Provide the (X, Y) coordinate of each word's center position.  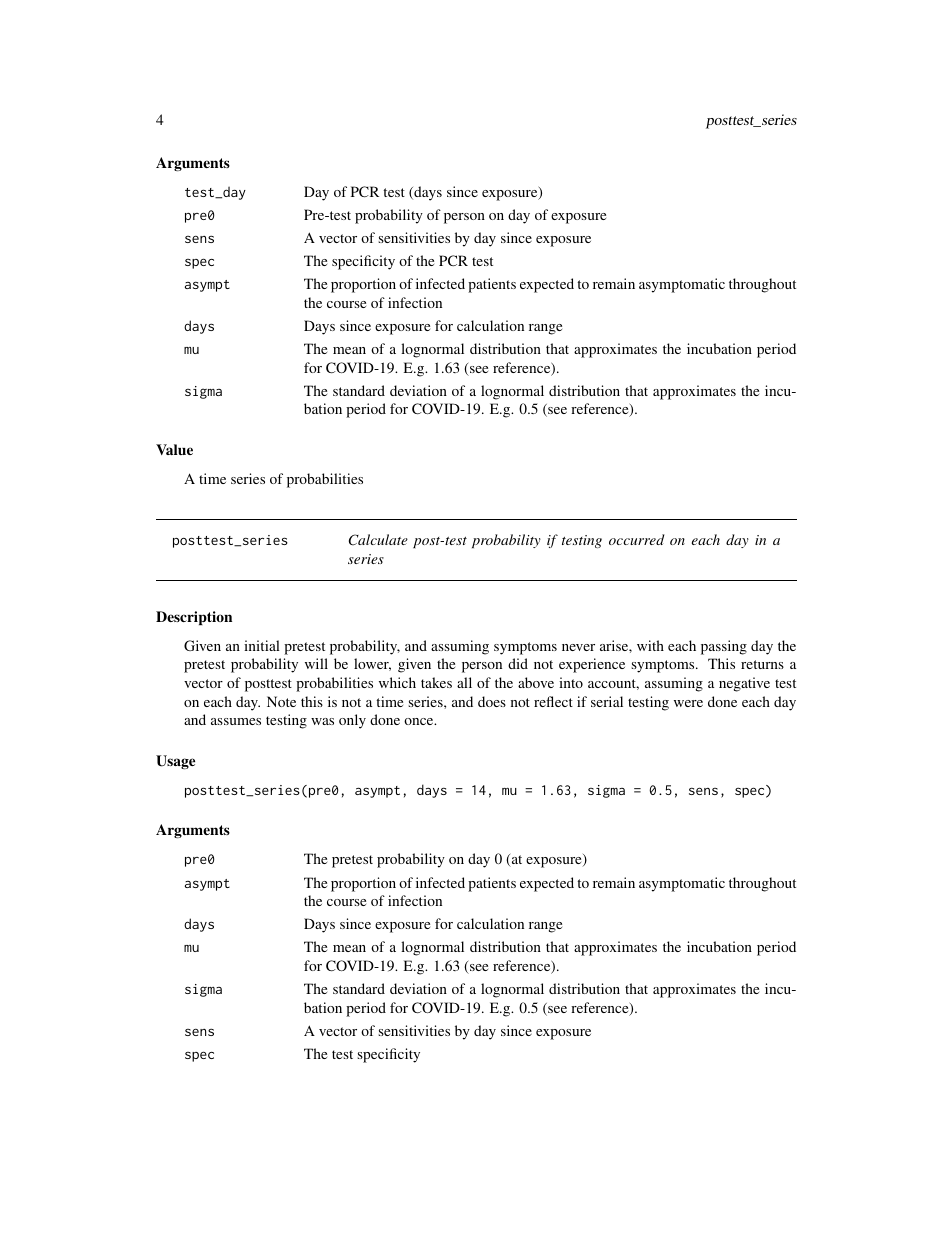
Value (174, 449)
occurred (637, 539)
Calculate (378, 540)
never (578, 647)
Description (194, 618)
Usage (175, 762)
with (650, 645)
